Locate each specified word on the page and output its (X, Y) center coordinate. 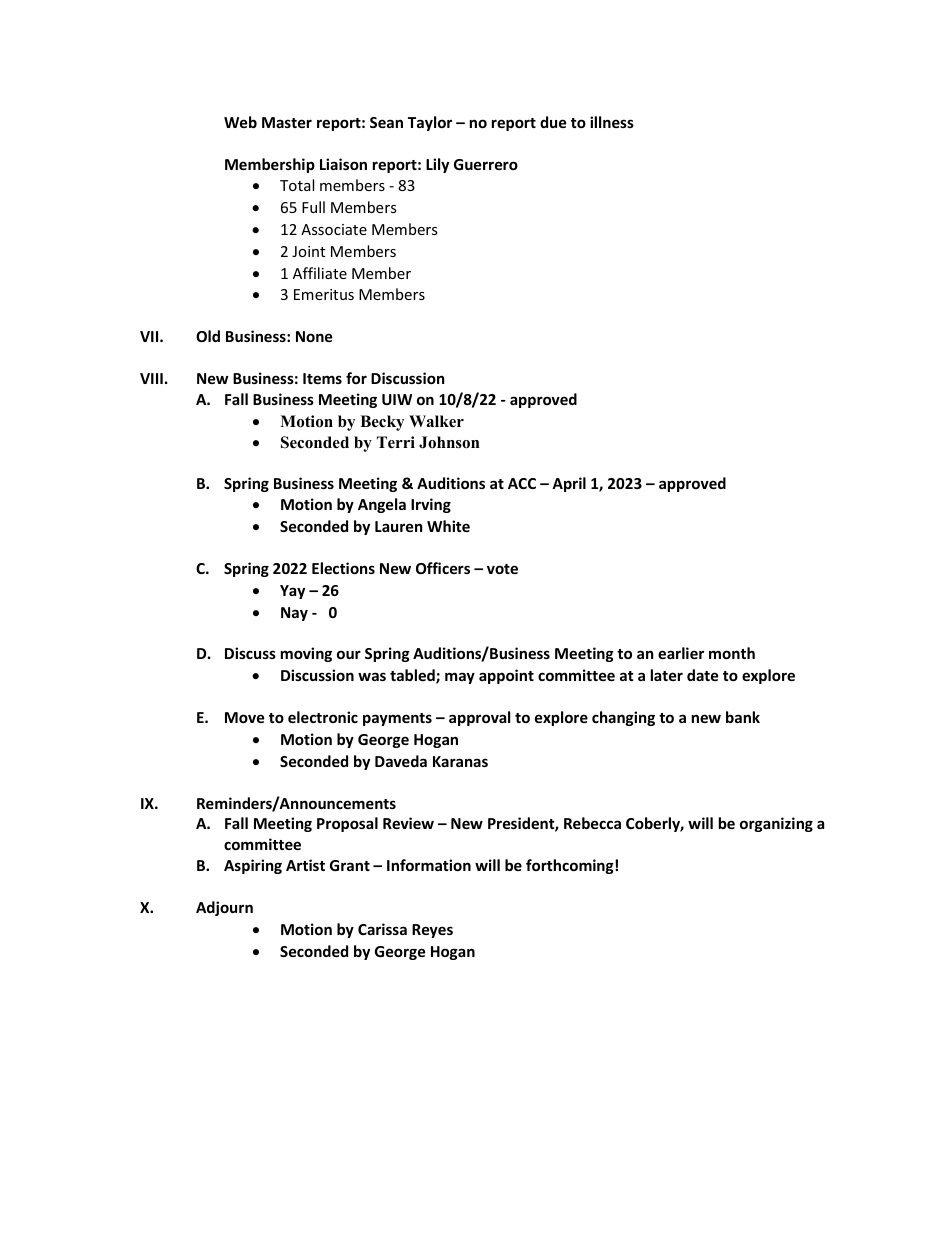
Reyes (432, 931)
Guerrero (486, 164)
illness (612, 122)
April (569, 484)
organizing (776, 824)
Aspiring (253, 866)
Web (240, 122)
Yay (292, 592)
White (448, 526)
